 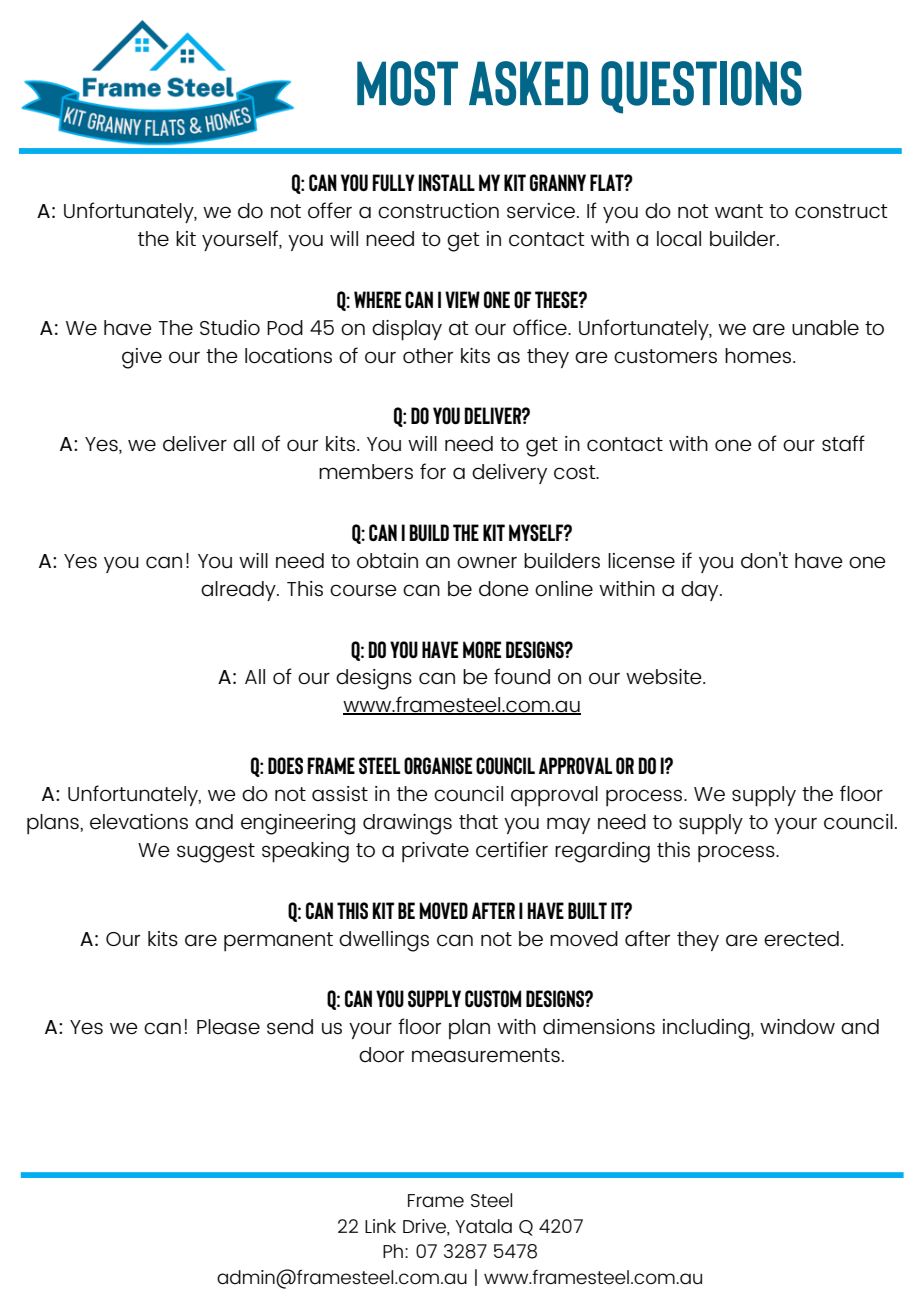 What do you see at coordinates (843, 443) in the screenshot?
I see `staff` at bounding box center [843, 443].
